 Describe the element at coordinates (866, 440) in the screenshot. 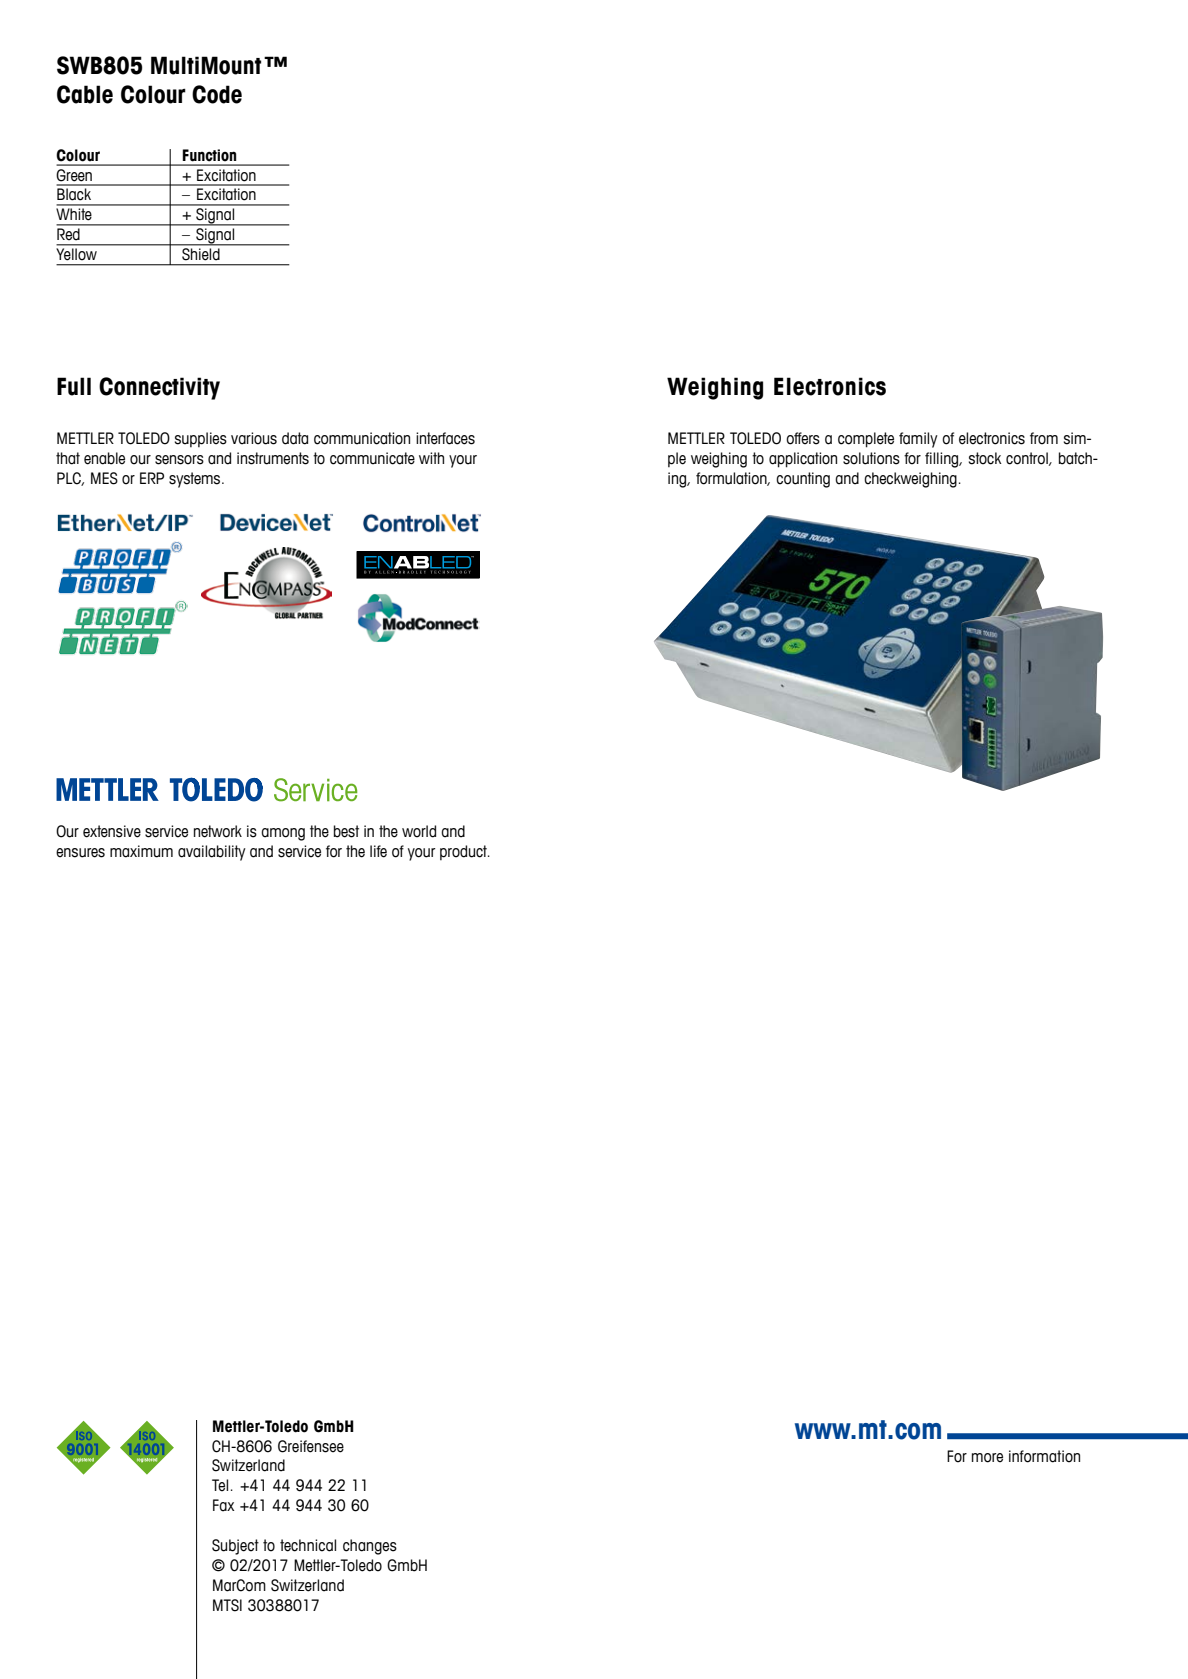

I see `complete` at that location.
